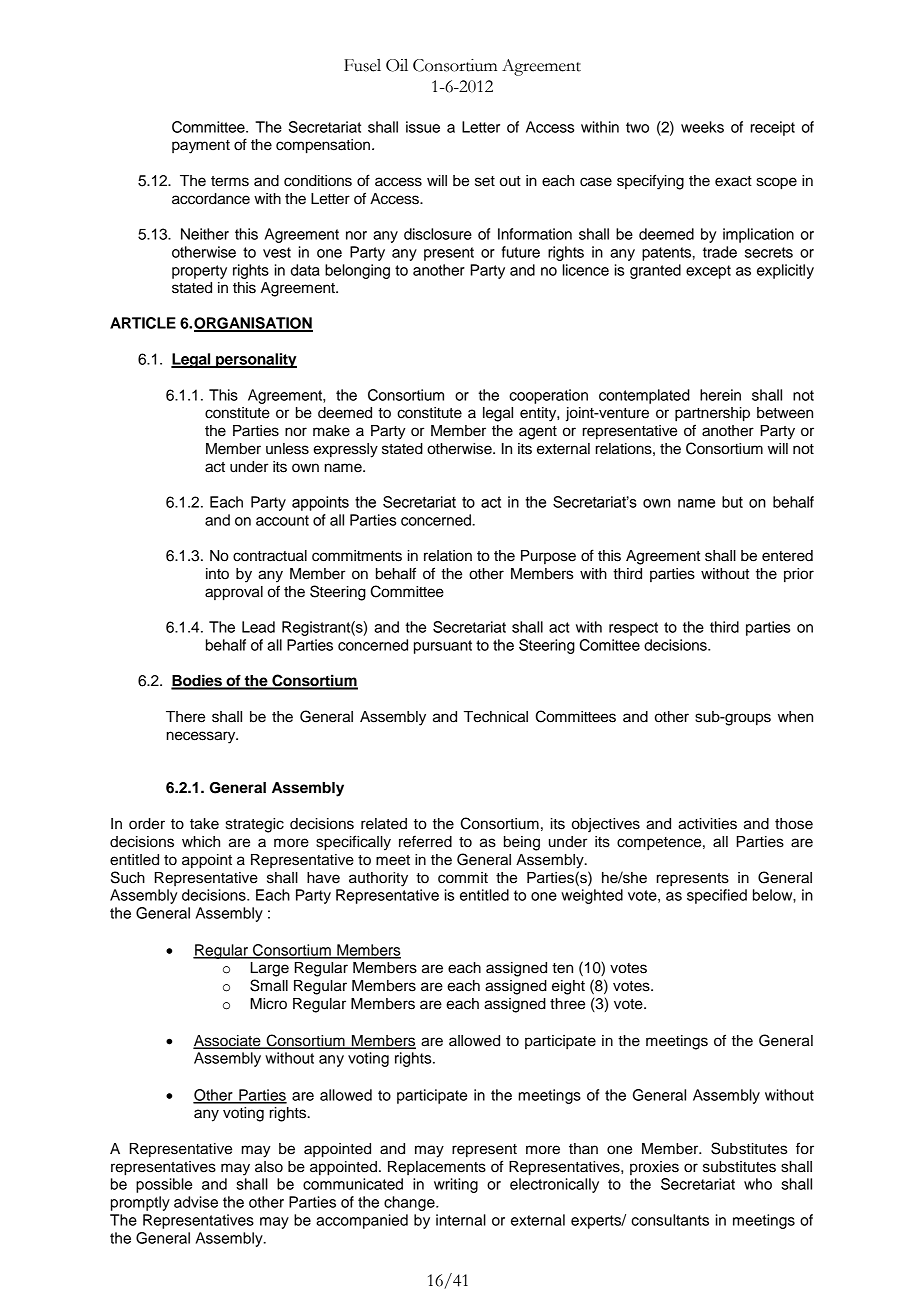 The image size is (924, 1308). Describe the element at coordinates (758, 1184) in the screenshot. I see `who` at that location.
